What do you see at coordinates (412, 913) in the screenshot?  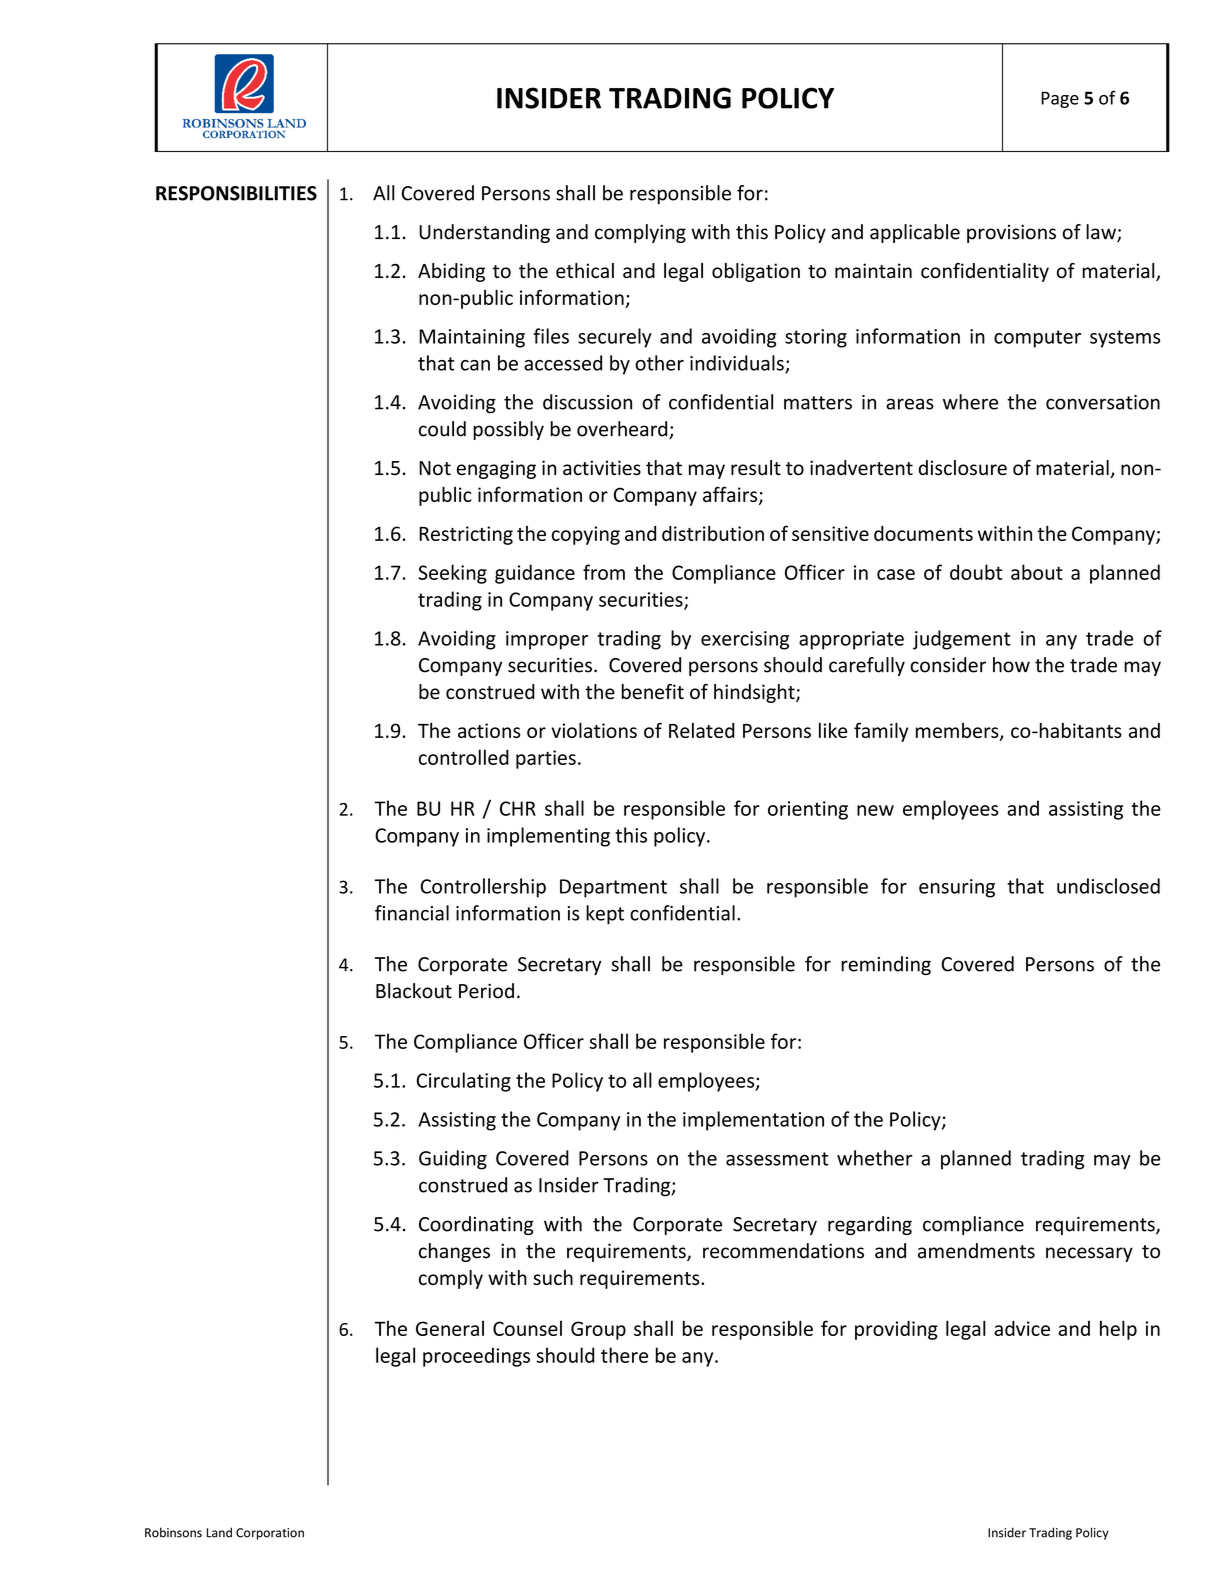 I see `financial` at bounding box center [412, 913].
